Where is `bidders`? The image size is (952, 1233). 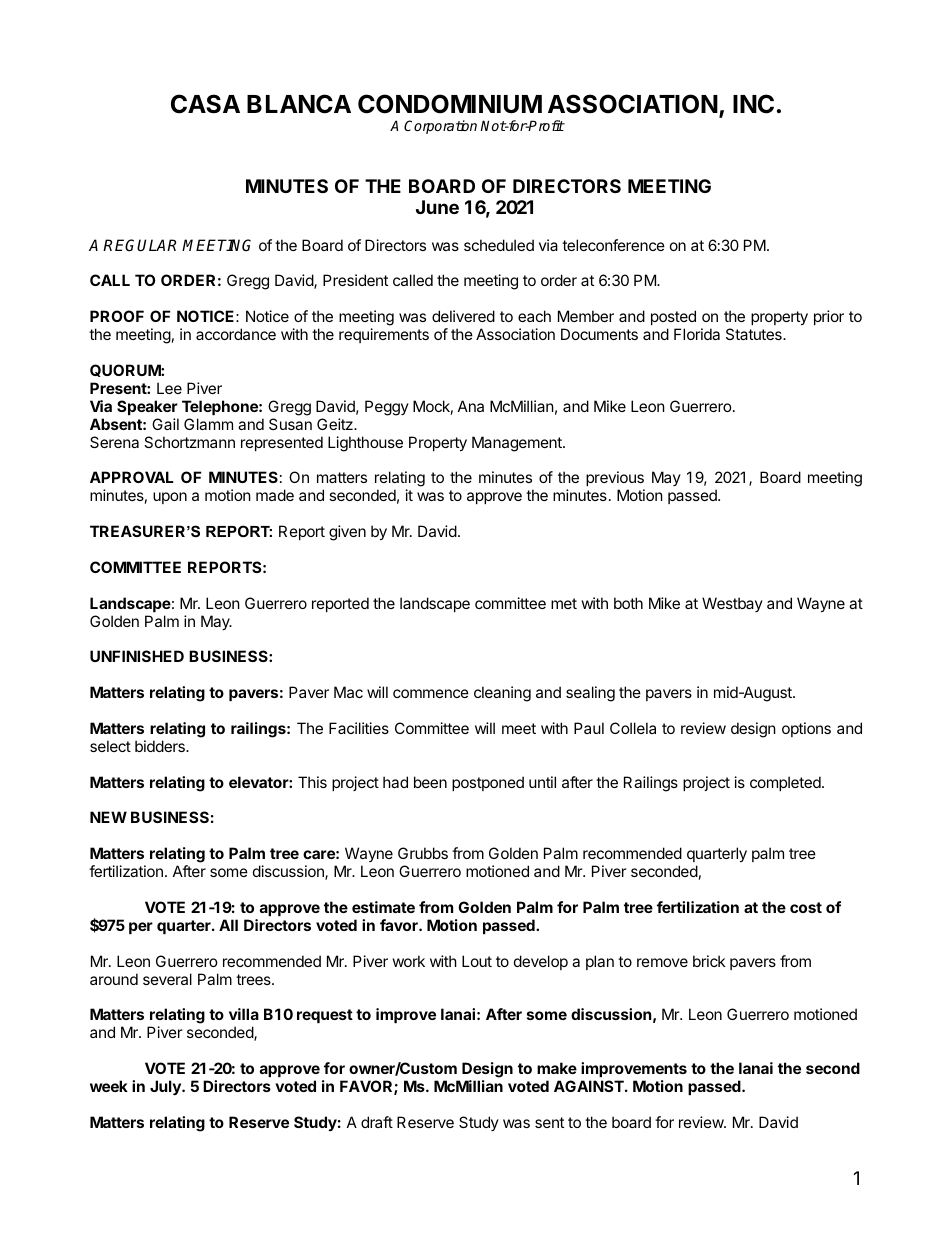 bidders is located at coordinates (161, 746).
